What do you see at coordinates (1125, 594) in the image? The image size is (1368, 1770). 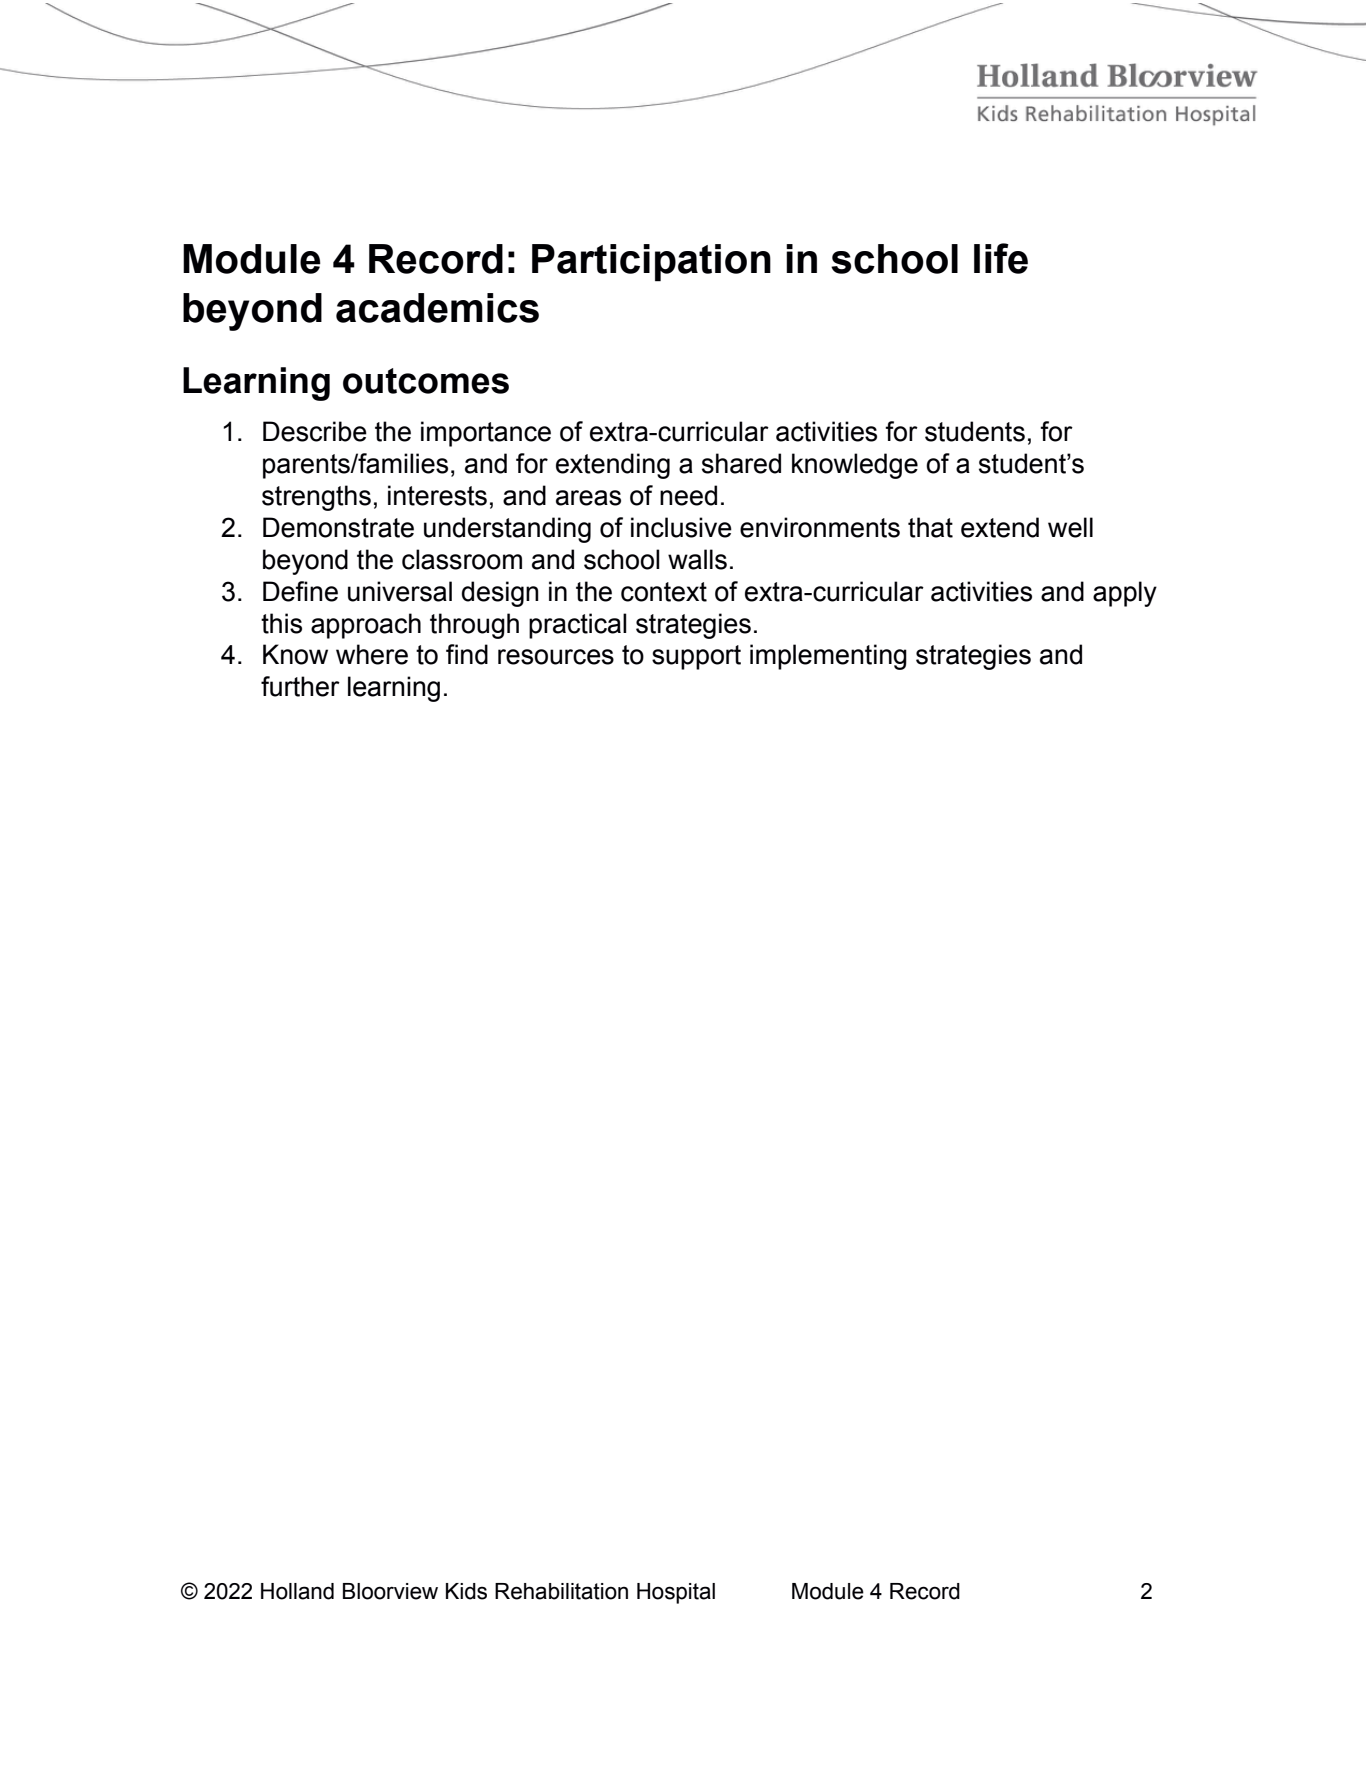 I see `apply` at bounding box center [1125, 594].
